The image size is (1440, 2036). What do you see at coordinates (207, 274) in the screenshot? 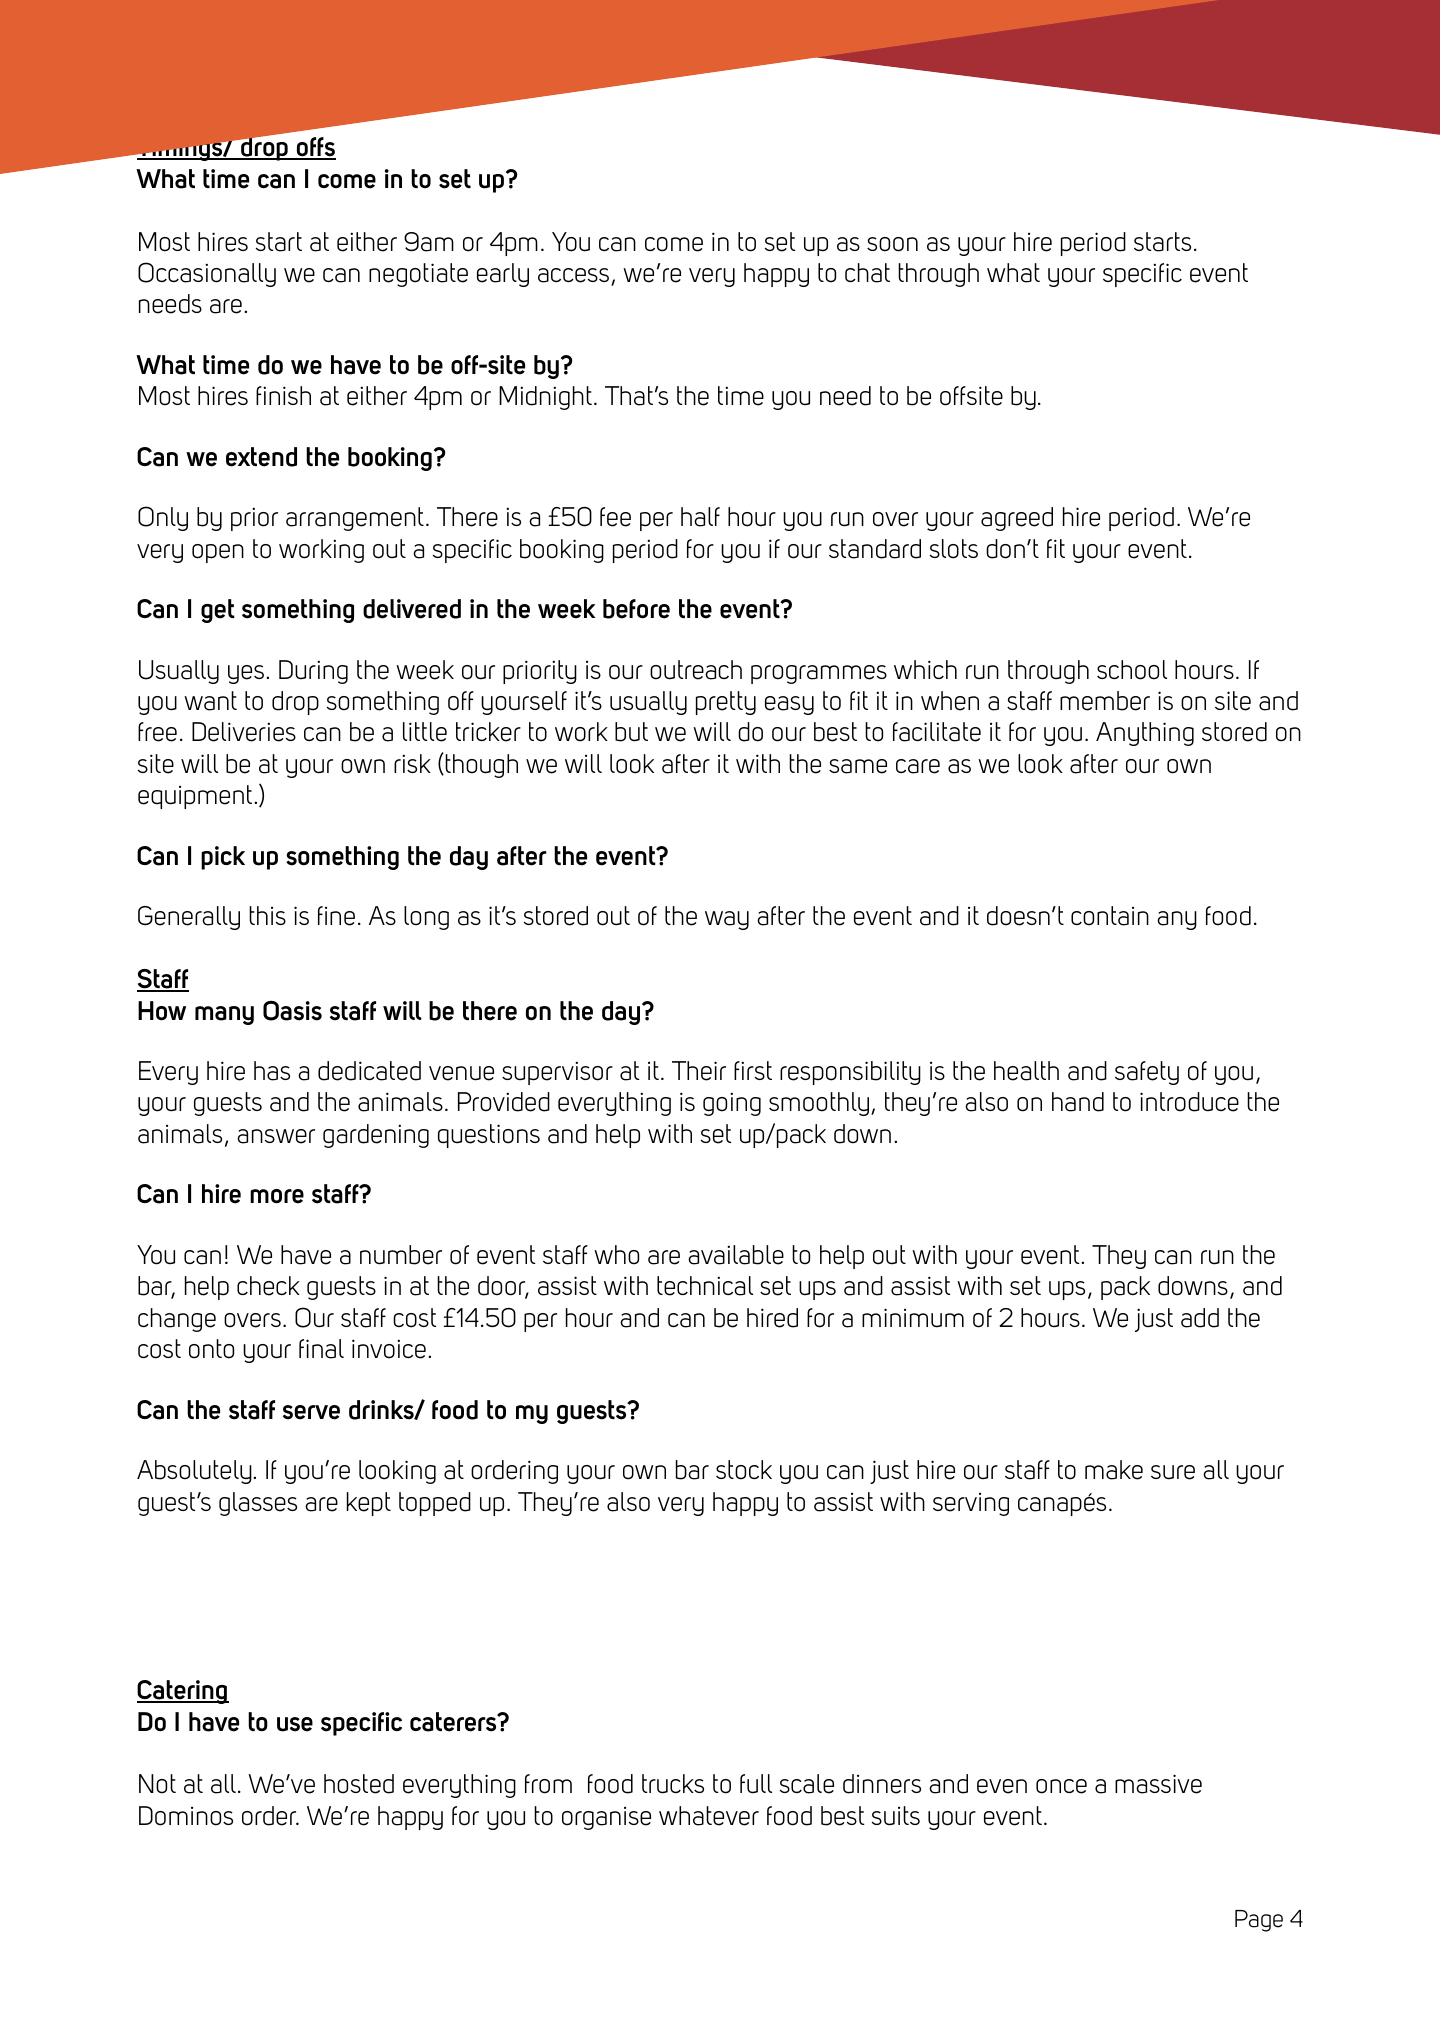
I see `Occasionally` at bounding box center [207, 274].
